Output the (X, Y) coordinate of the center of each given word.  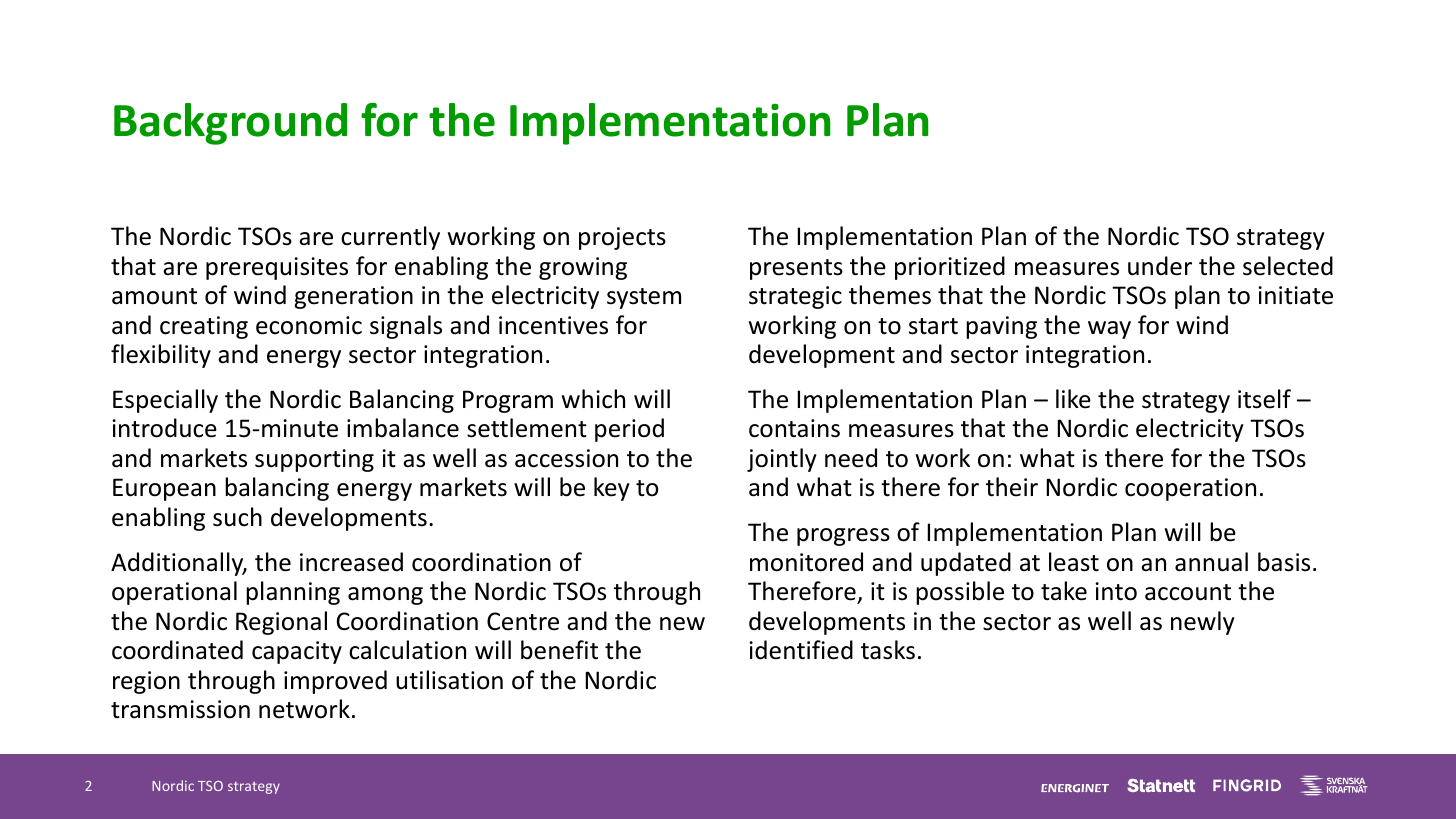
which (593, 399)
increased (351, 562)
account (1188, 592)
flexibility (161, 356)
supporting (314, 460)
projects (622, 238)
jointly (782, 460)
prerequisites (277, 268)
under (1160, 266)
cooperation (1190, 489)
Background (230, 124)
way (1109, 330)
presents (796, 269)
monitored (806, 562)
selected (1288, 266)
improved (335, 682)
